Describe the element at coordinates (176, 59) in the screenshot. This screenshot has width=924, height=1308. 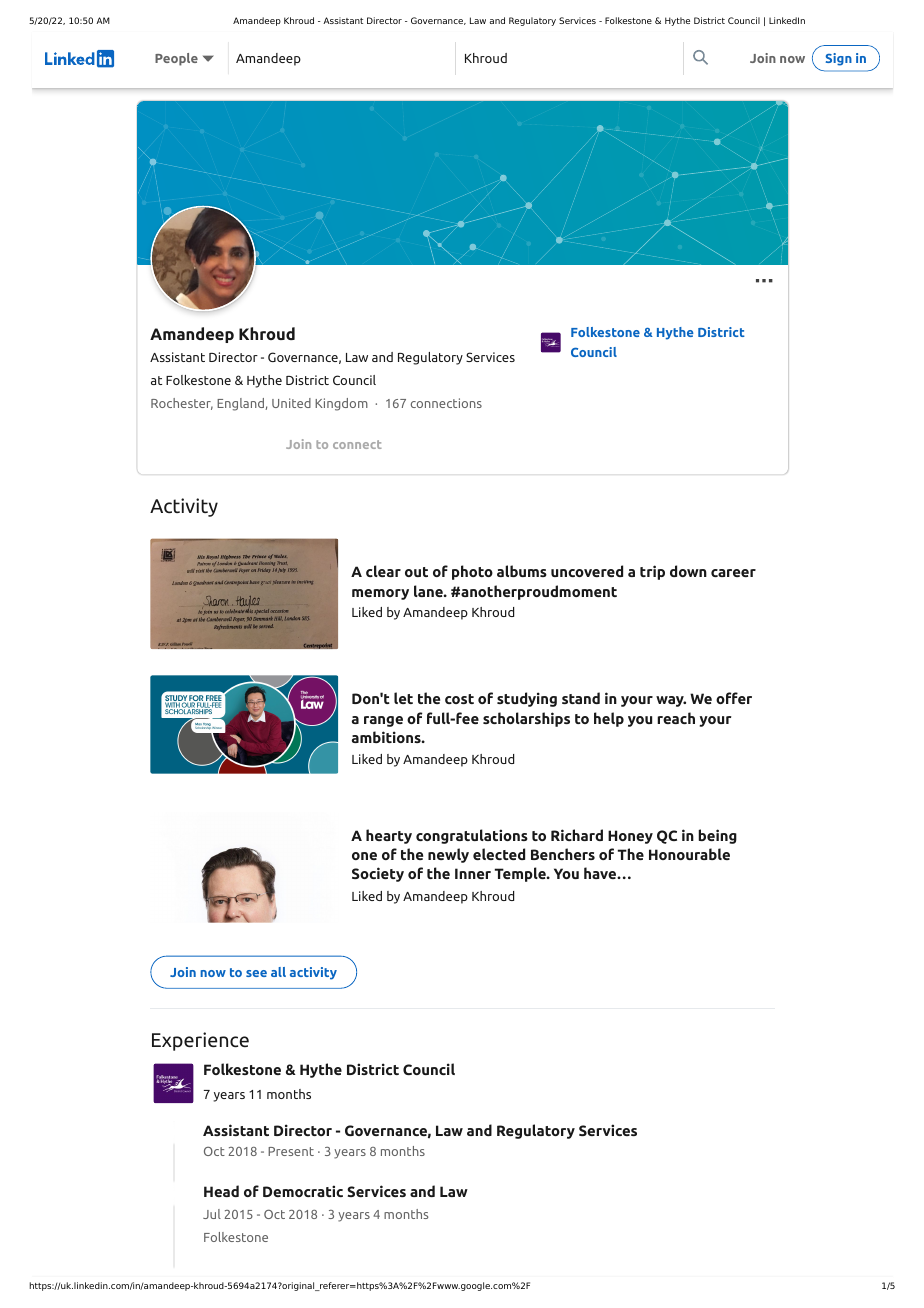
I see `People` at that location.
